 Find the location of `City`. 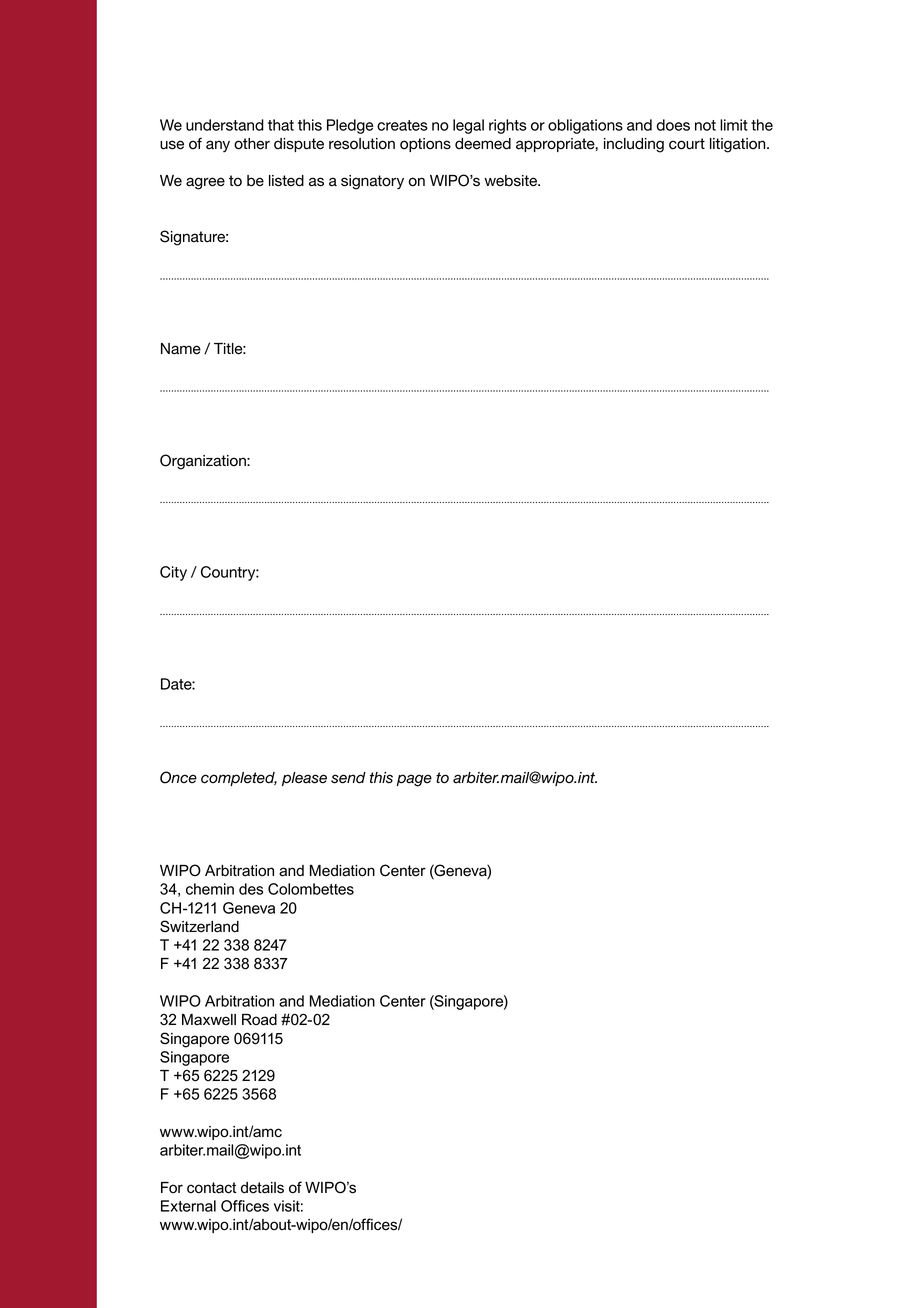

City is located at coordinates (173, 573).
